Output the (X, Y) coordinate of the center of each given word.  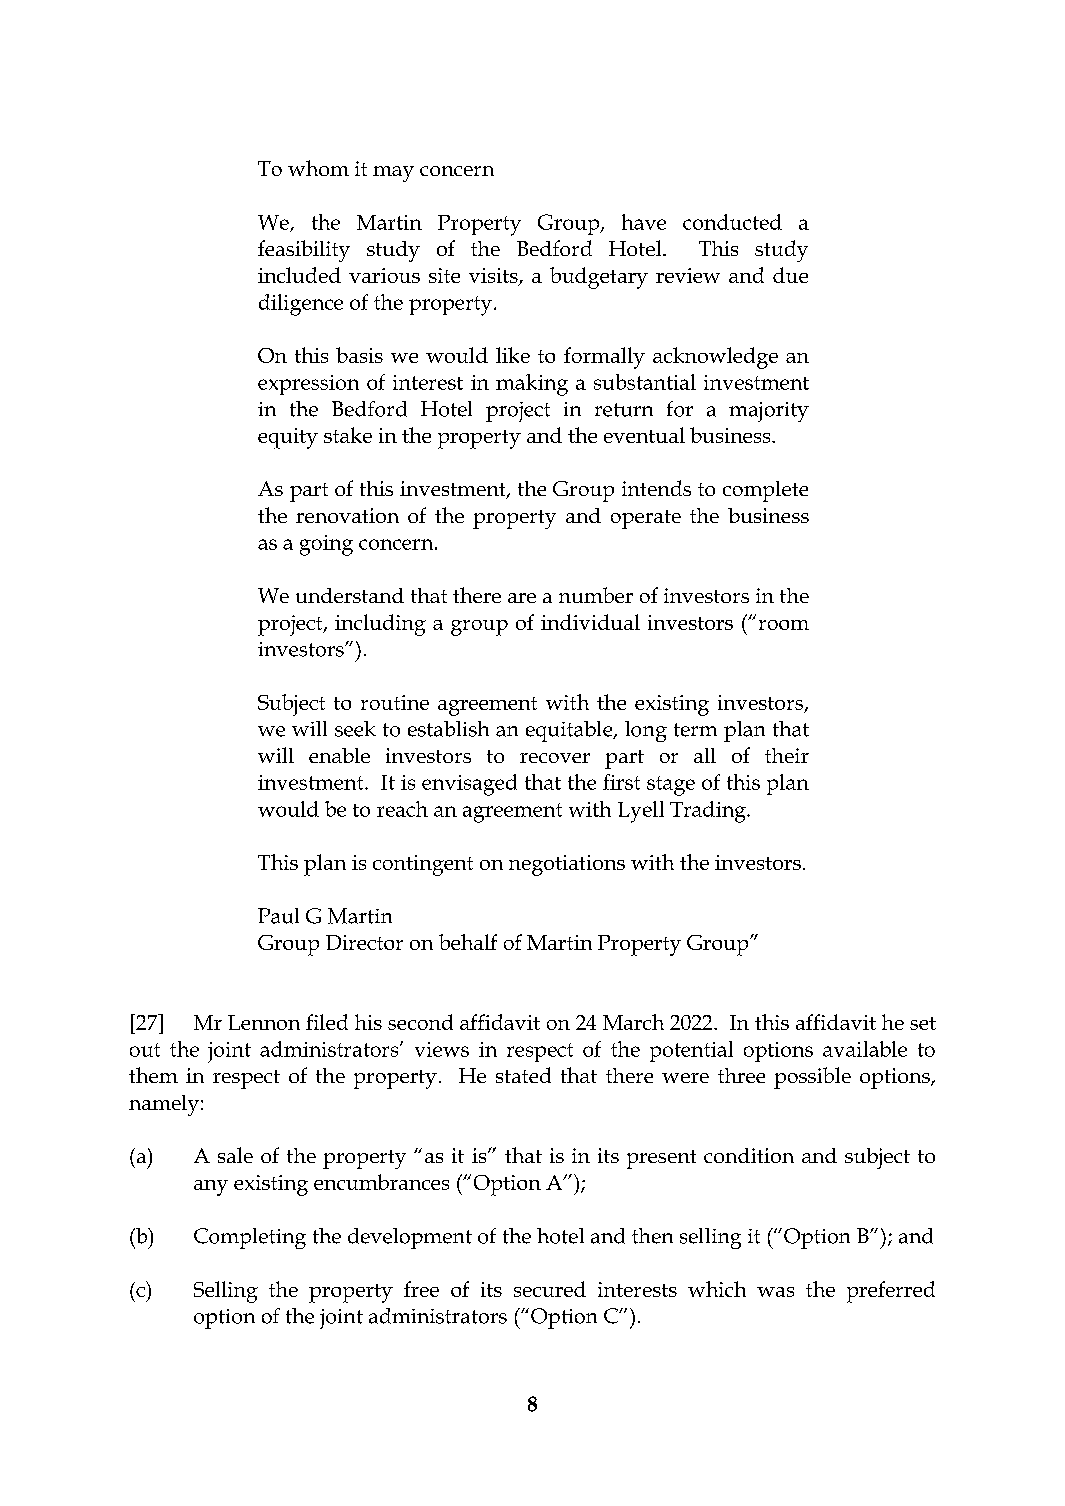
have (644, 222)
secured (550, 1289)
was (775, 1292)
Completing (250, 1238)
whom (318, 168)
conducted (732, 222)
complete (765, 491)
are (522, 598)
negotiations (567, 865)
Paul (278, 916)
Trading (709, 812)
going (326, 545)
